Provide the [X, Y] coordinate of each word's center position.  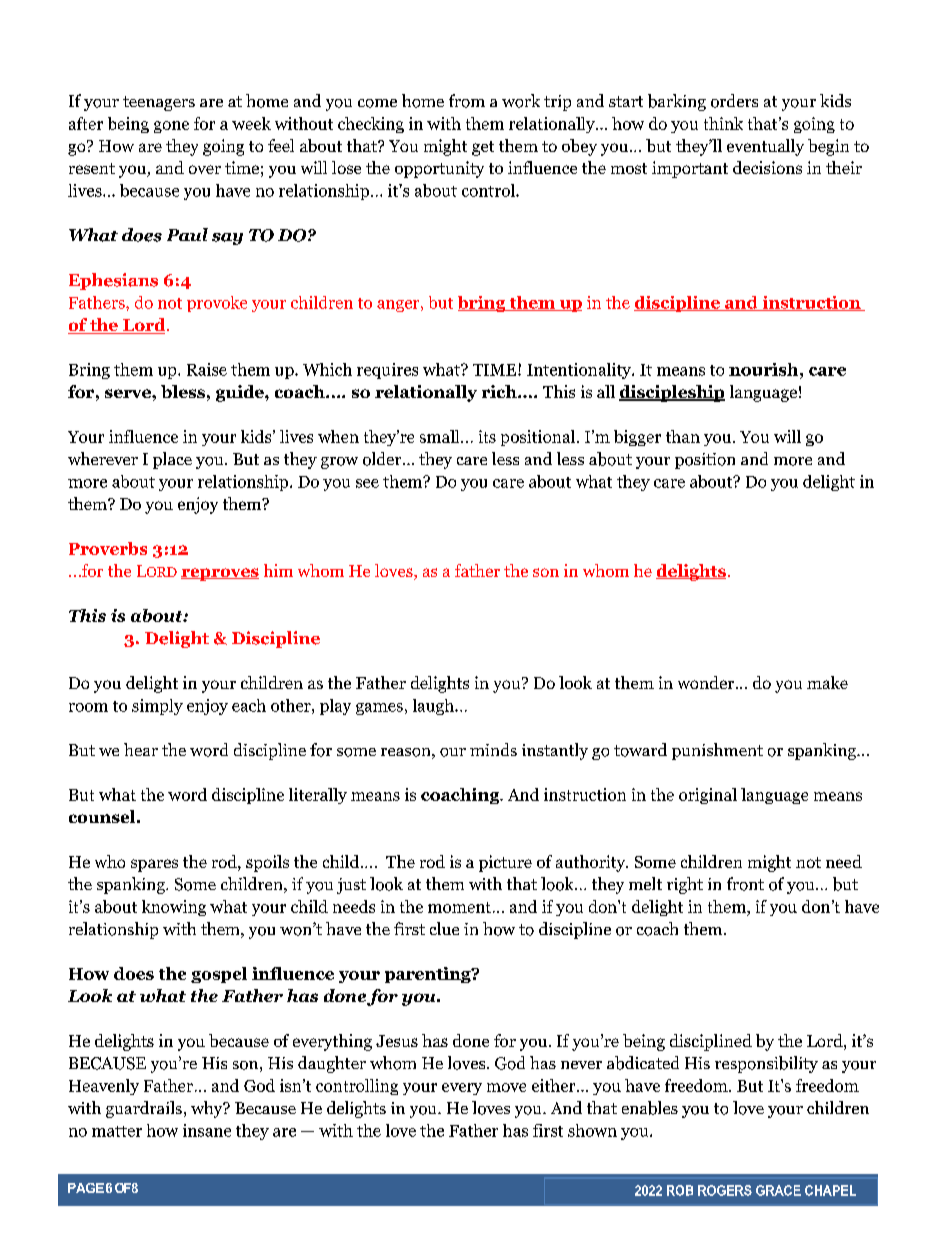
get [483, 148]
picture [505, 863]
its [487, 436]
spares [154, 865]
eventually [765, 147]
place [172, 460]
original [708, 796]
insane [207, 1130]
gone [171, 127]
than [683, 436]
